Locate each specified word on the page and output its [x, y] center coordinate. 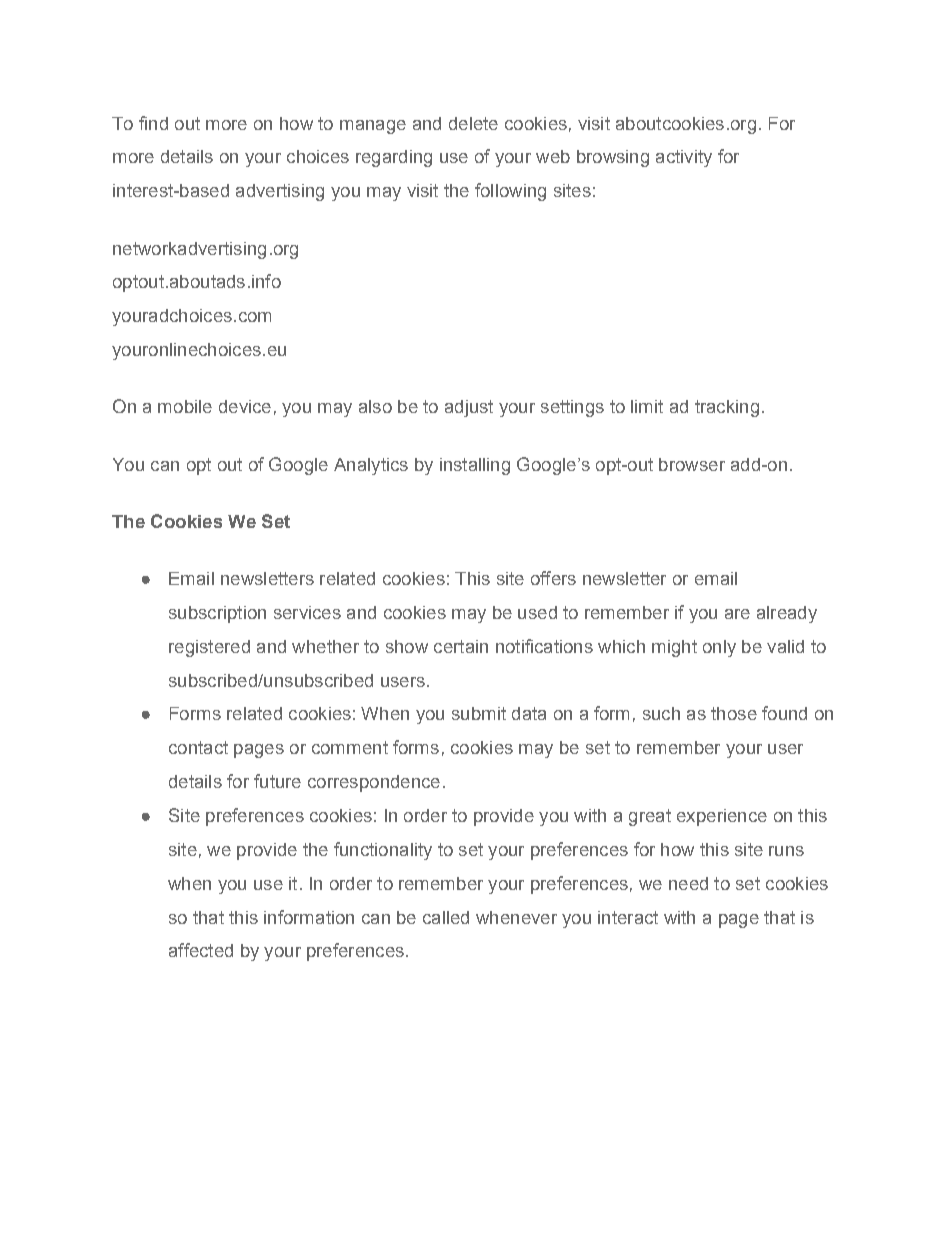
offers [553, 578]
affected [201, 950]
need [688, 883]
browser [692, 464]
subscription [217, 614]
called [446, 917]
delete [473, 123]
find [153, 123]
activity [684, 158]
